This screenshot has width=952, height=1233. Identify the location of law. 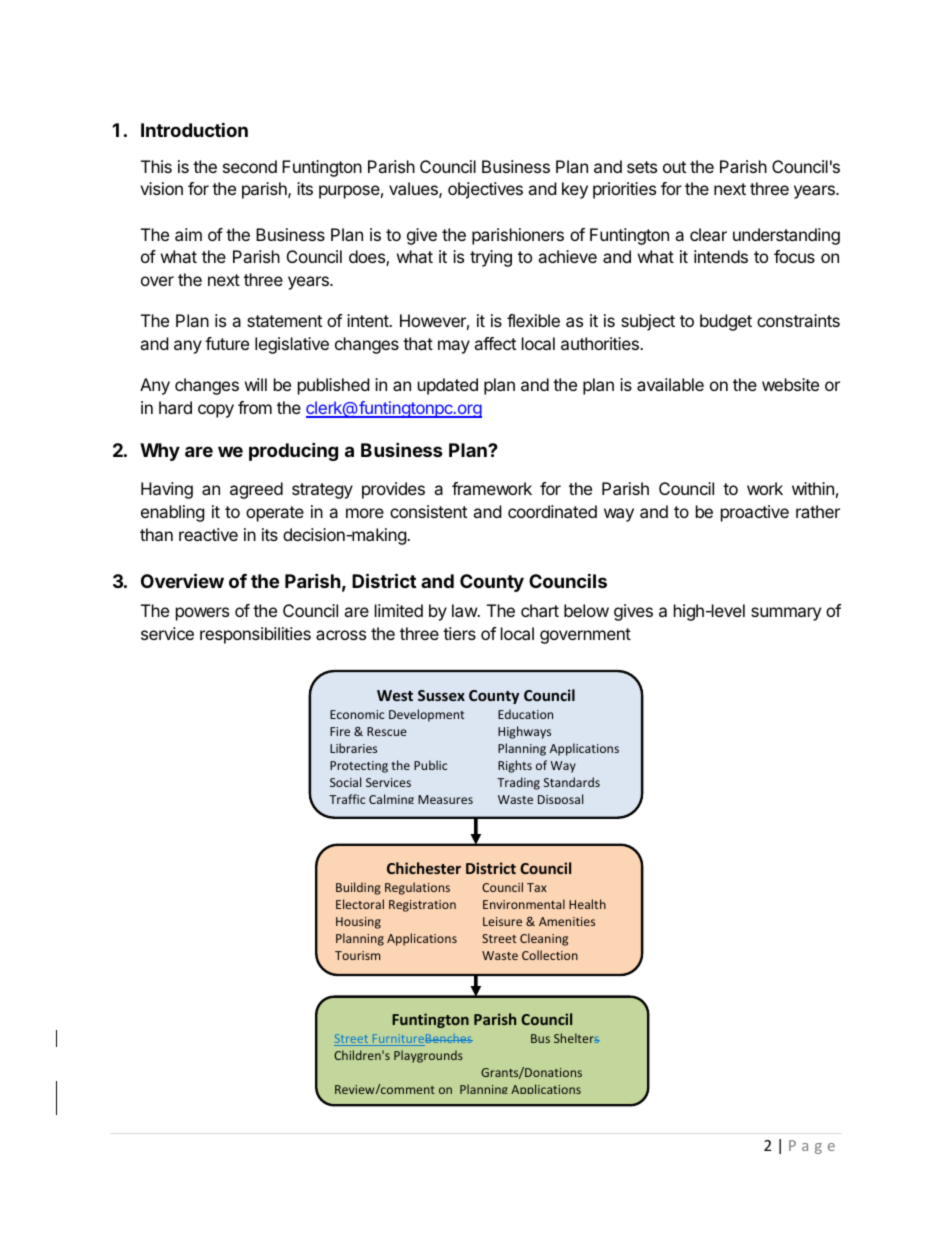
(465, 610).
